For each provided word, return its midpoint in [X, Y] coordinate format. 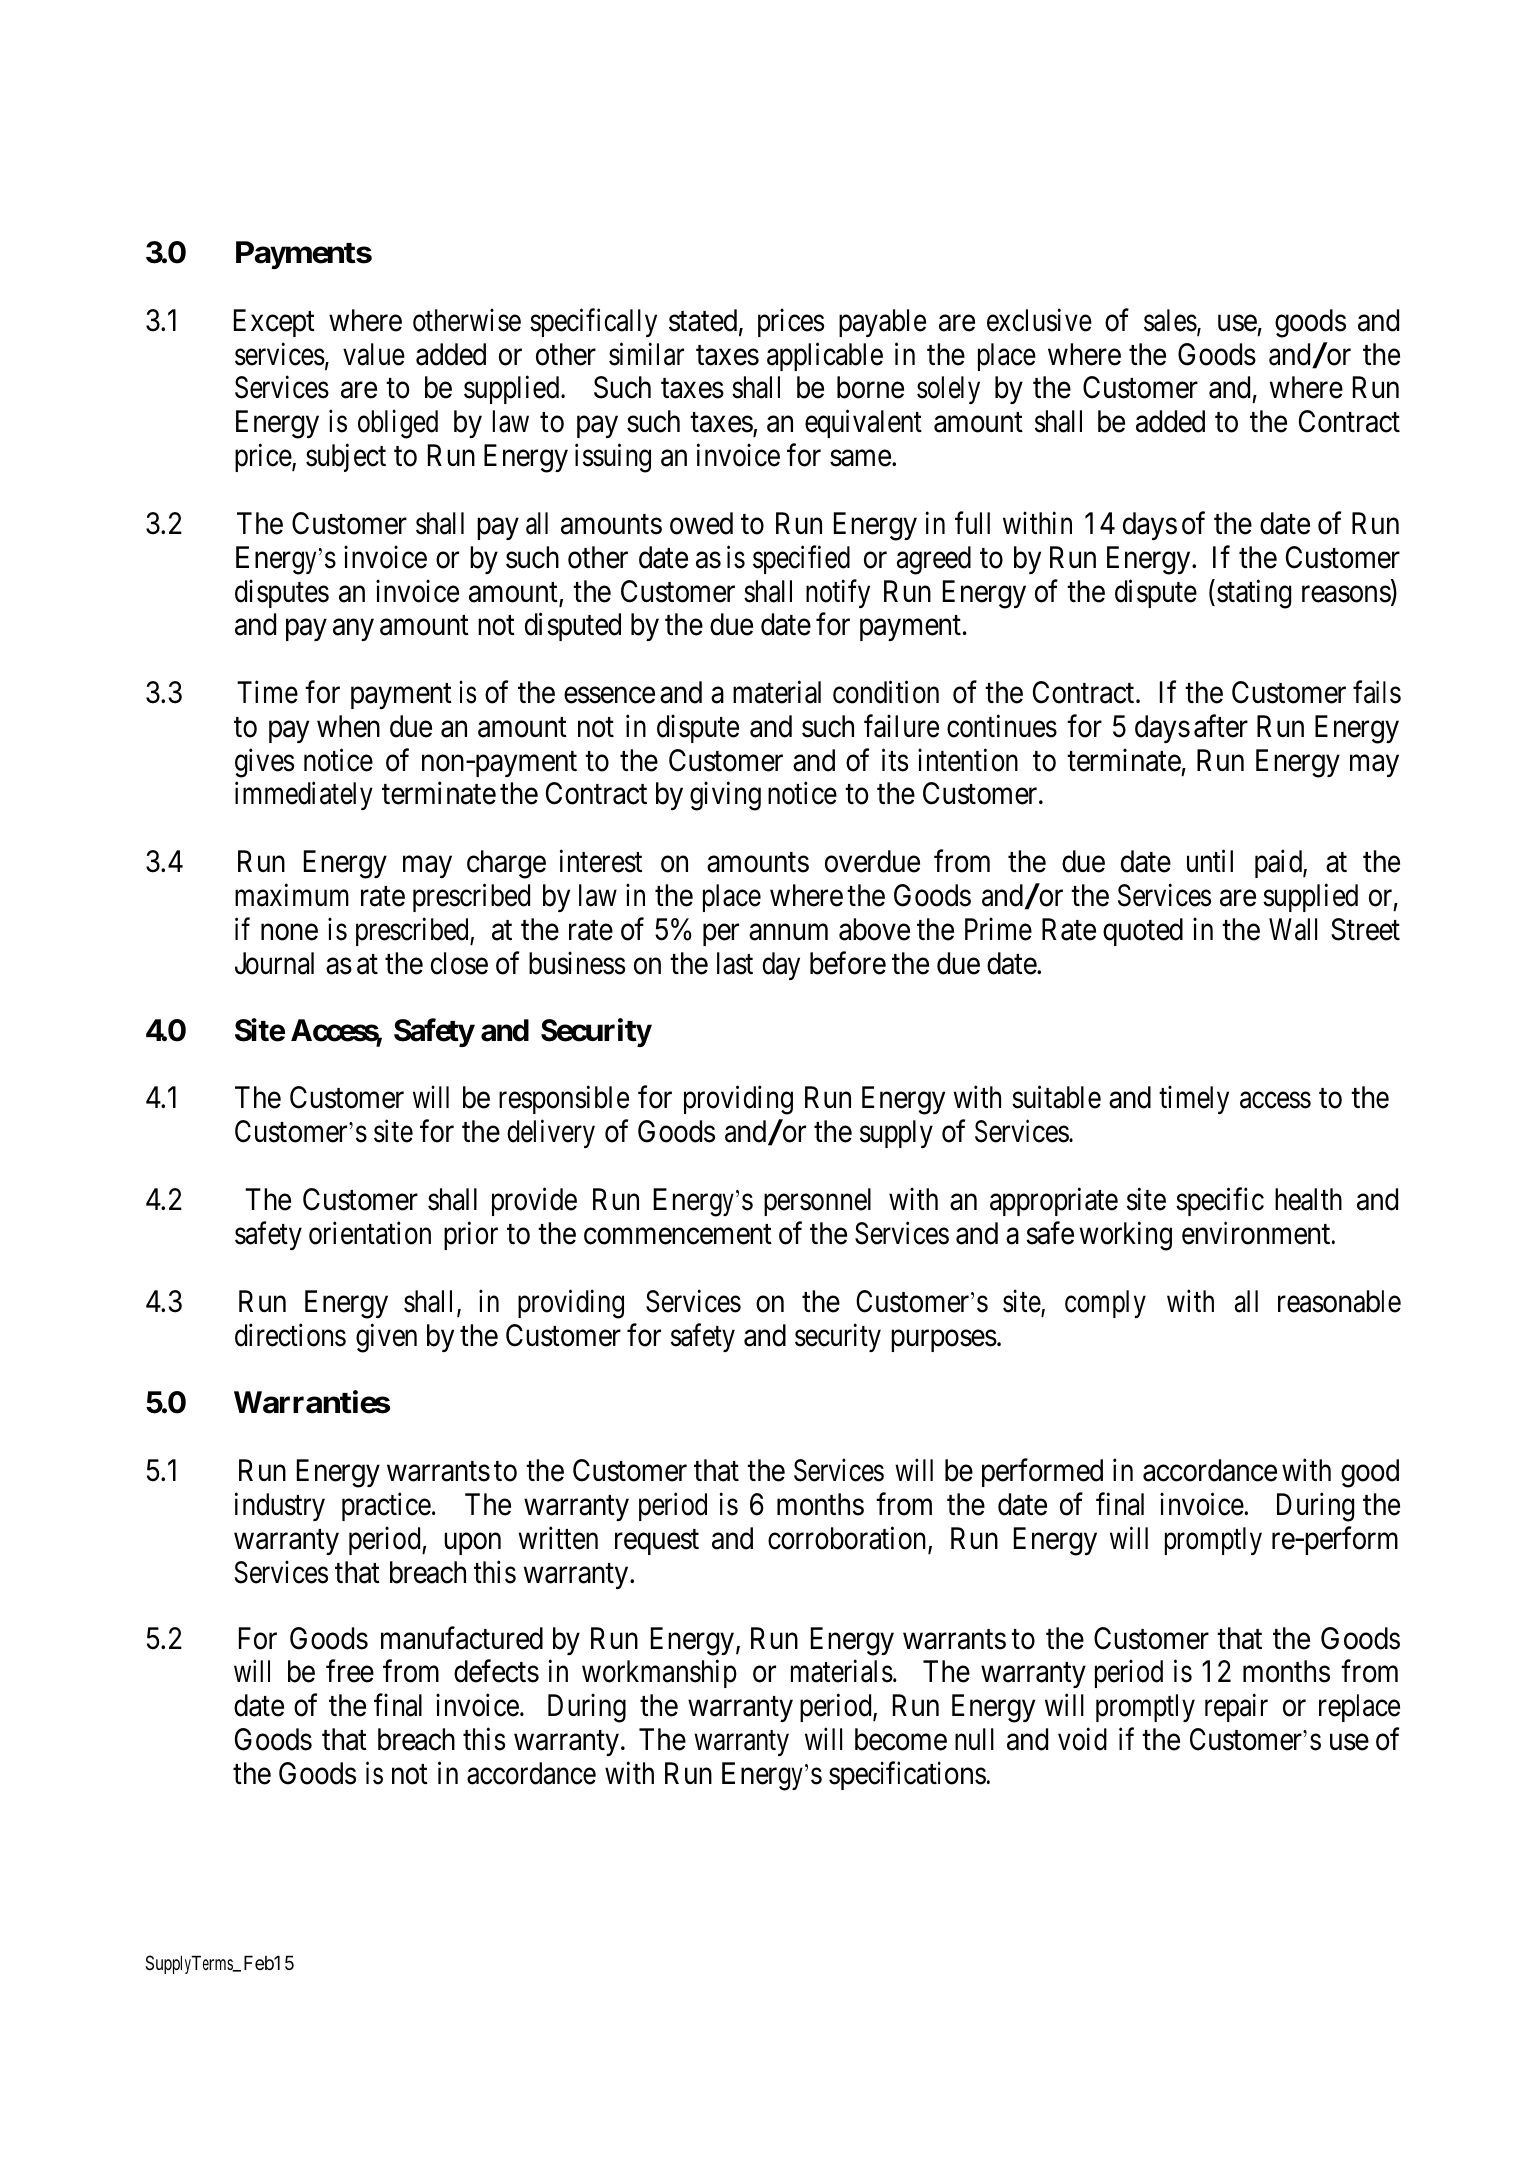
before [848, 963]
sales [1170, 320]
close [459, 963]
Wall [1293, 929]
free [350, 1671]
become [901, 1739]
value [374, 354]
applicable [825, 356]
